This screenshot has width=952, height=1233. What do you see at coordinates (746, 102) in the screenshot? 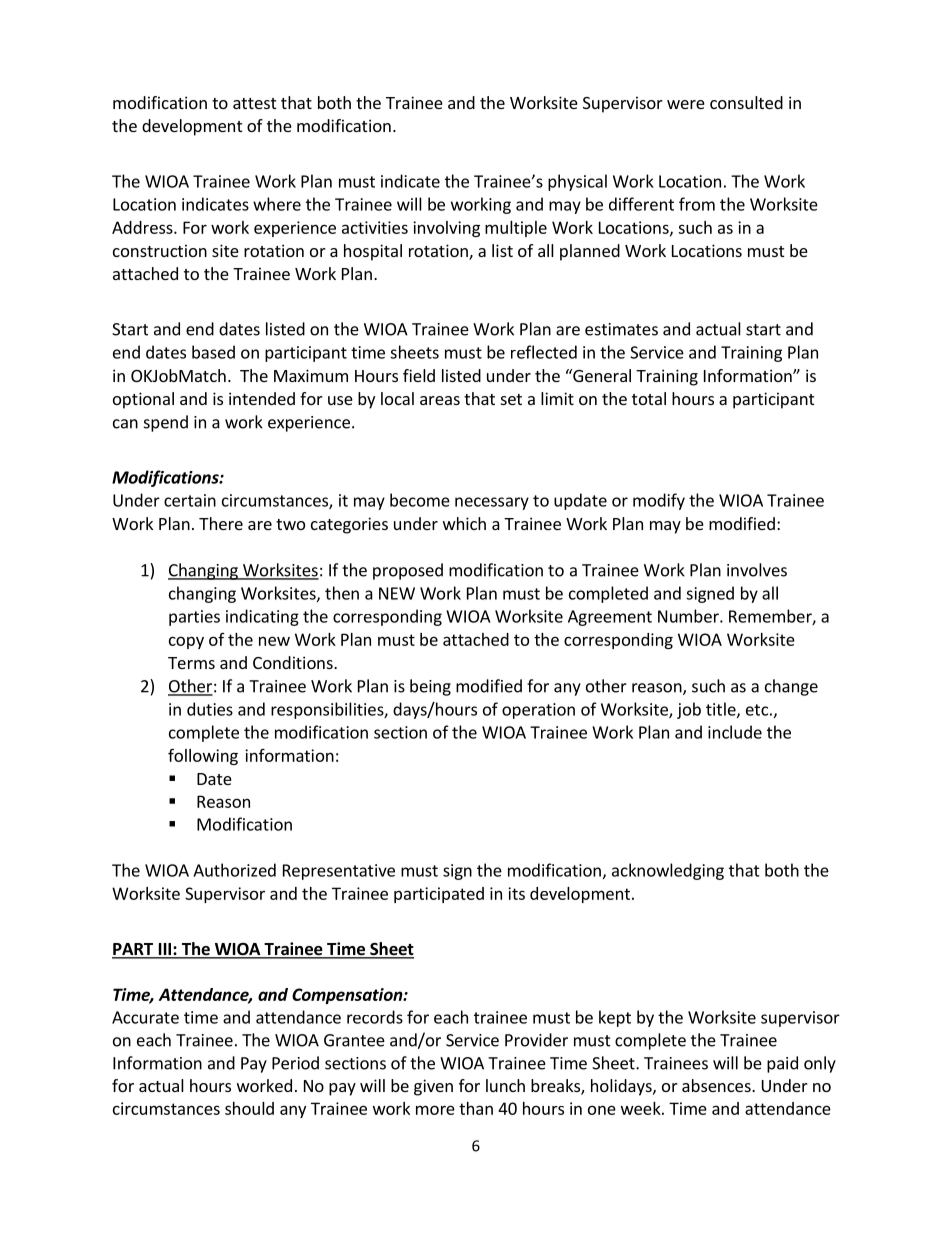
I see `consulted` at bounding box center [746, 102].
